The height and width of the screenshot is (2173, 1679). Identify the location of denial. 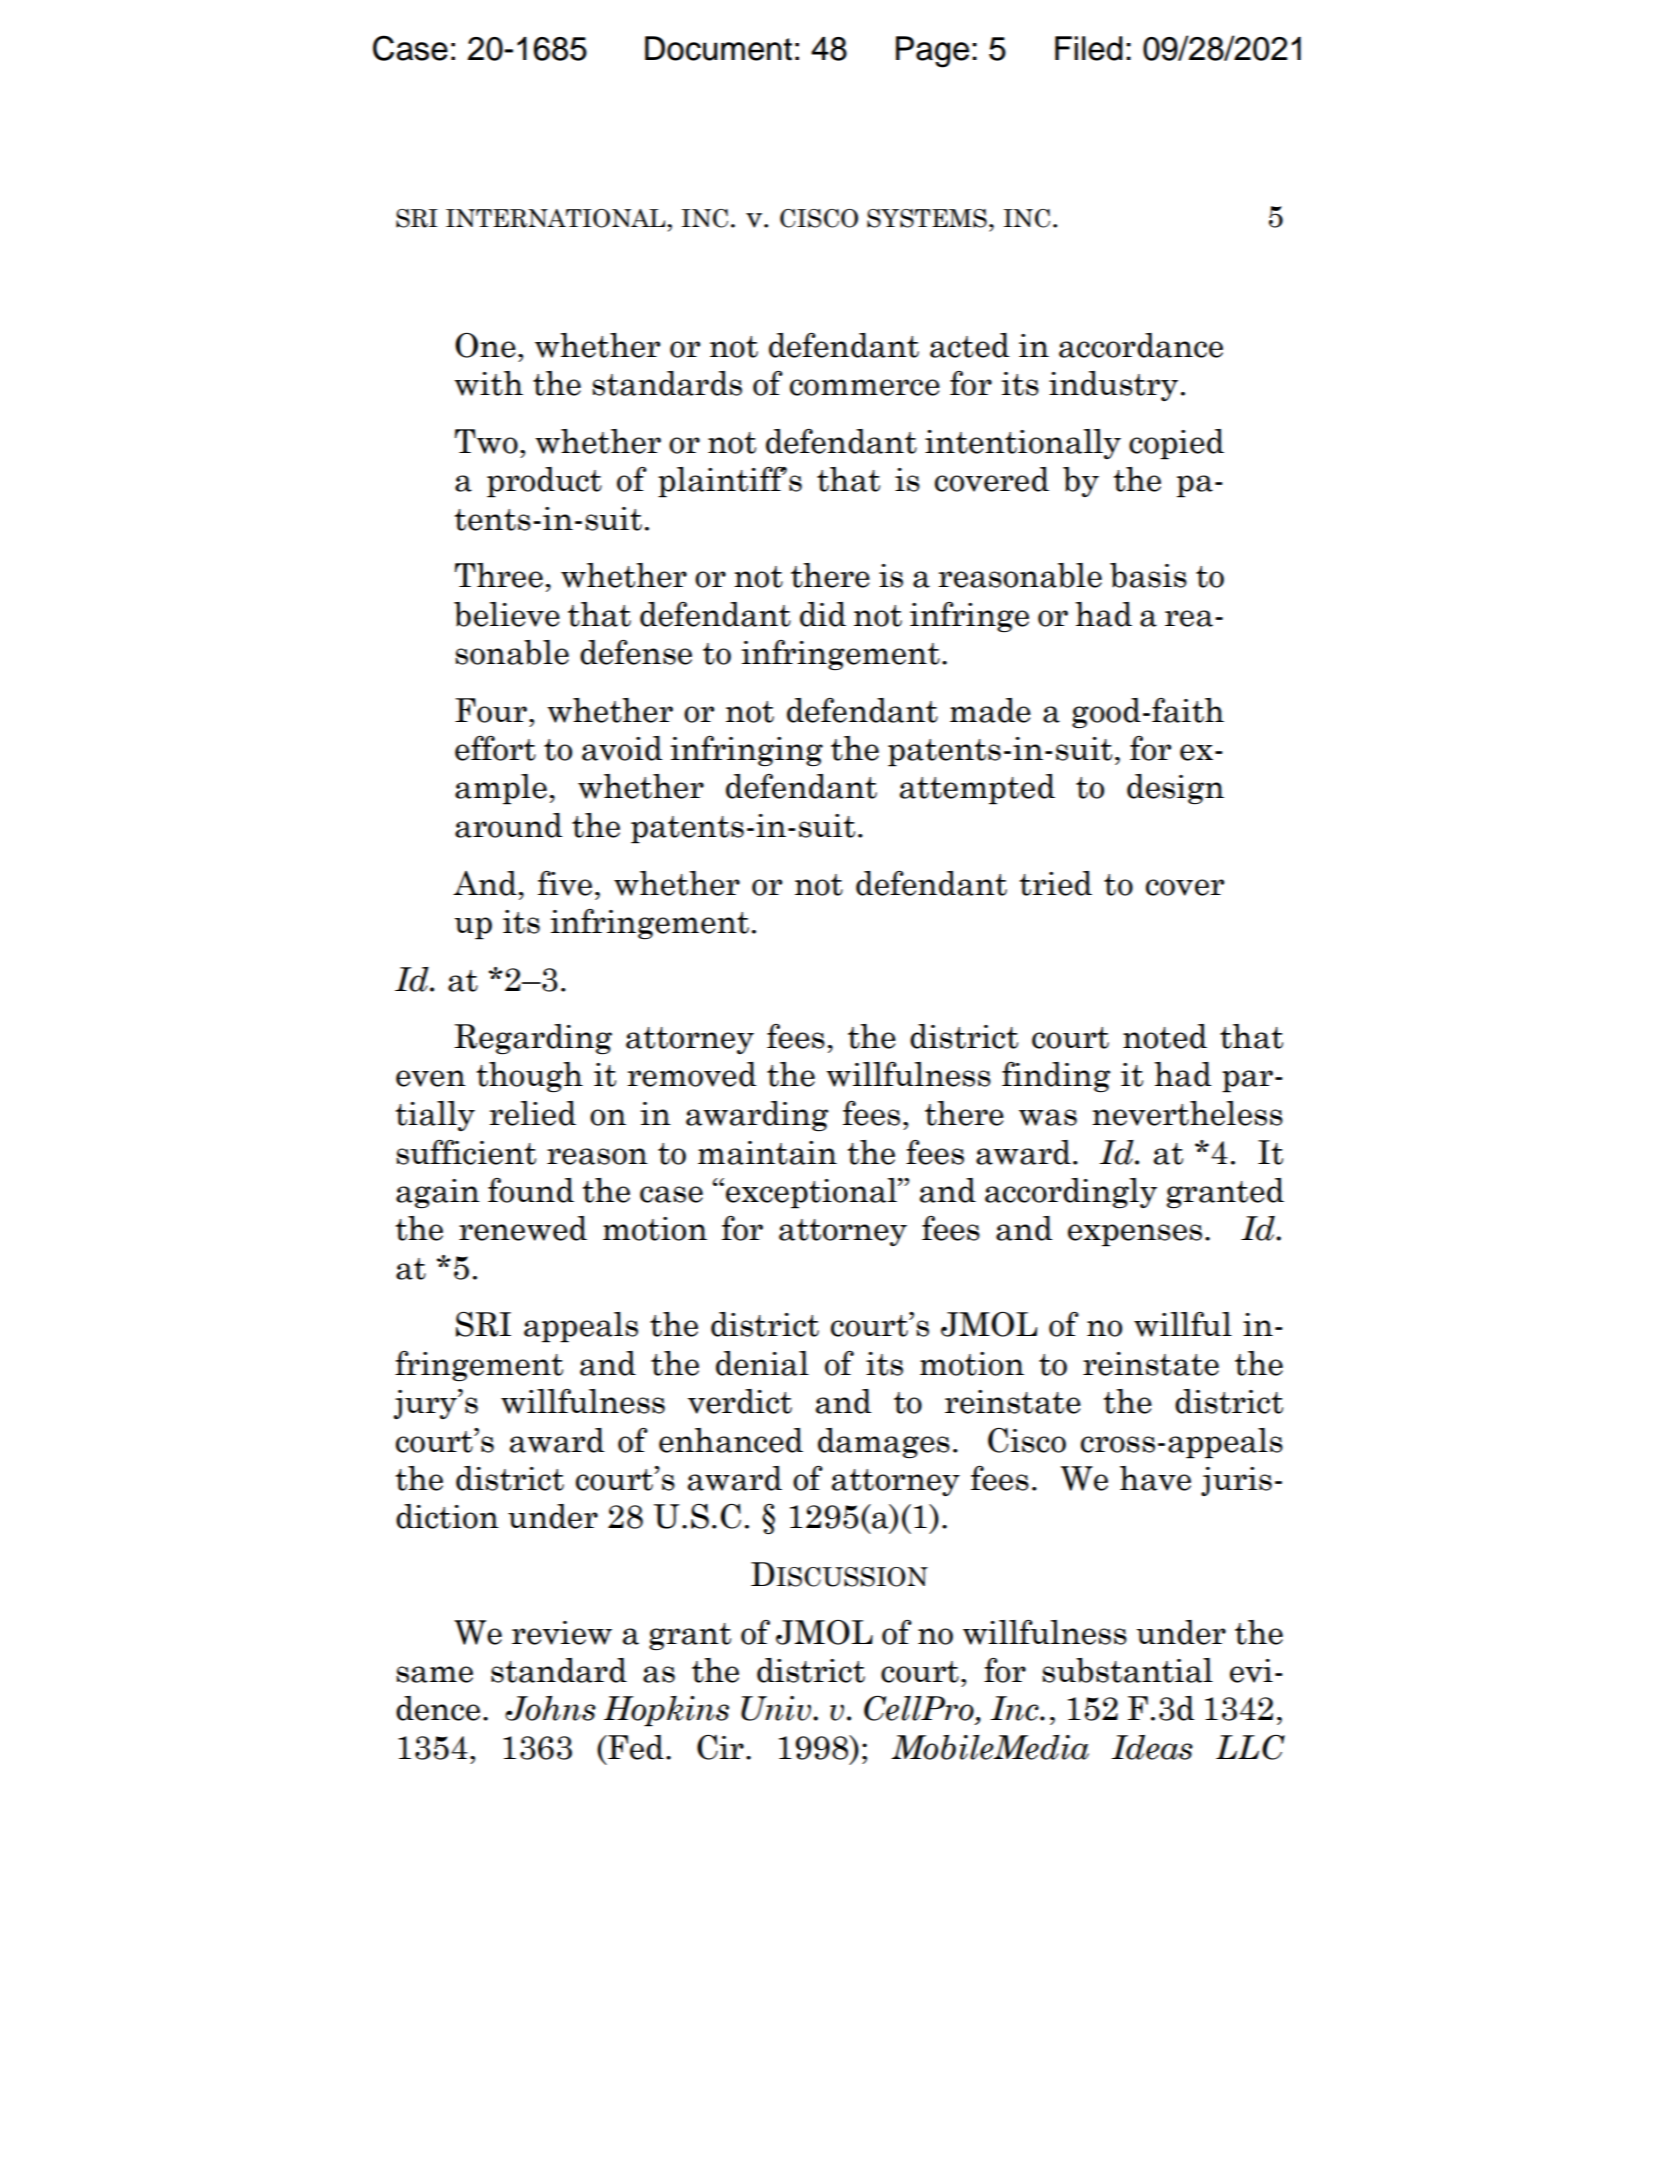
(762, 1363).
